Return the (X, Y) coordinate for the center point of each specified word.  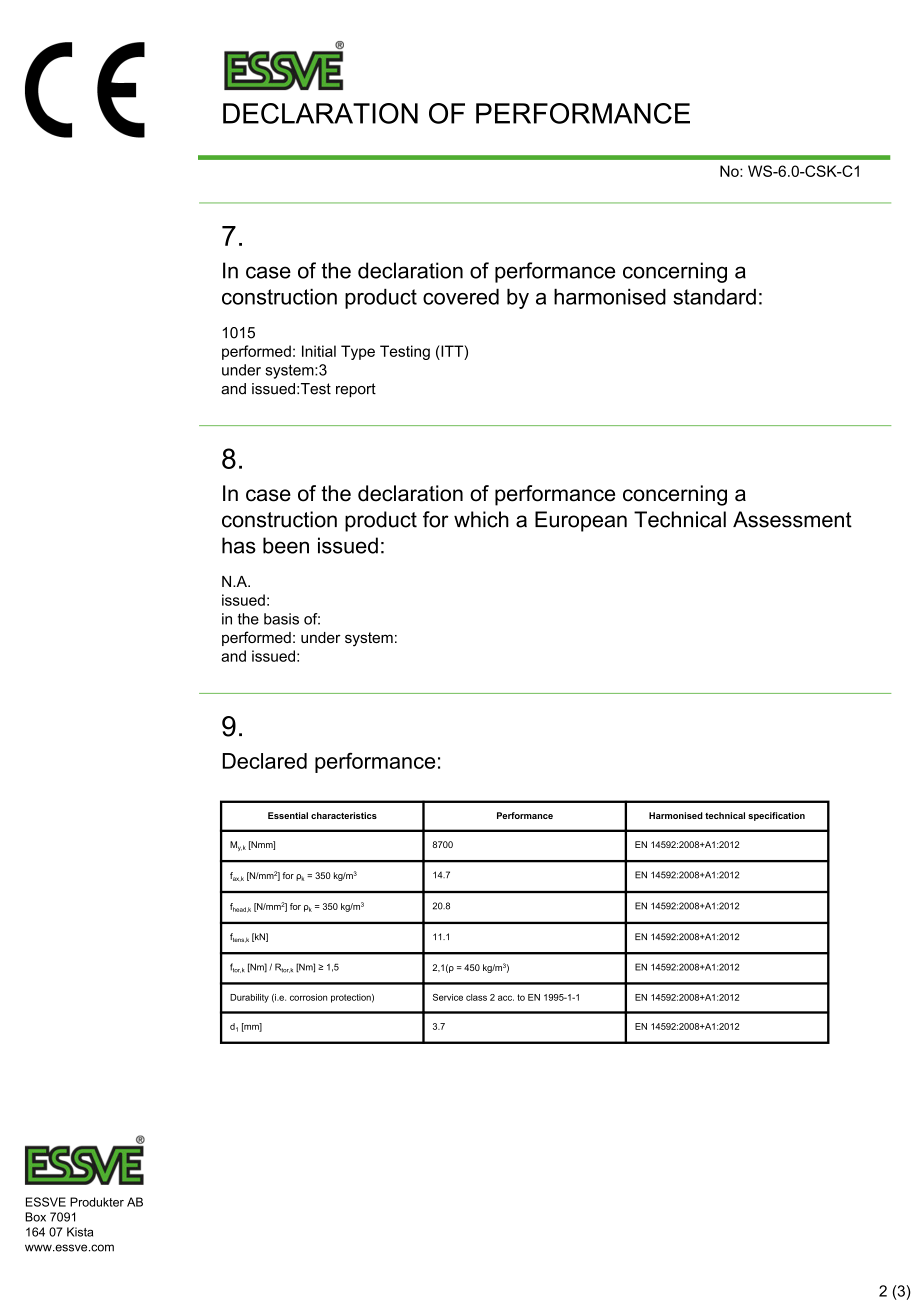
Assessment (792, 519)
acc (506, 998)
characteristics (344, 815)
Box (35, 1217)
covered (461, 296)
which (481, 519)
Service (448, 997)
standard (714, 296)
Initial (319, 351)
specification (776, 816)
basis (281, 619)
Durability (249, 998)
